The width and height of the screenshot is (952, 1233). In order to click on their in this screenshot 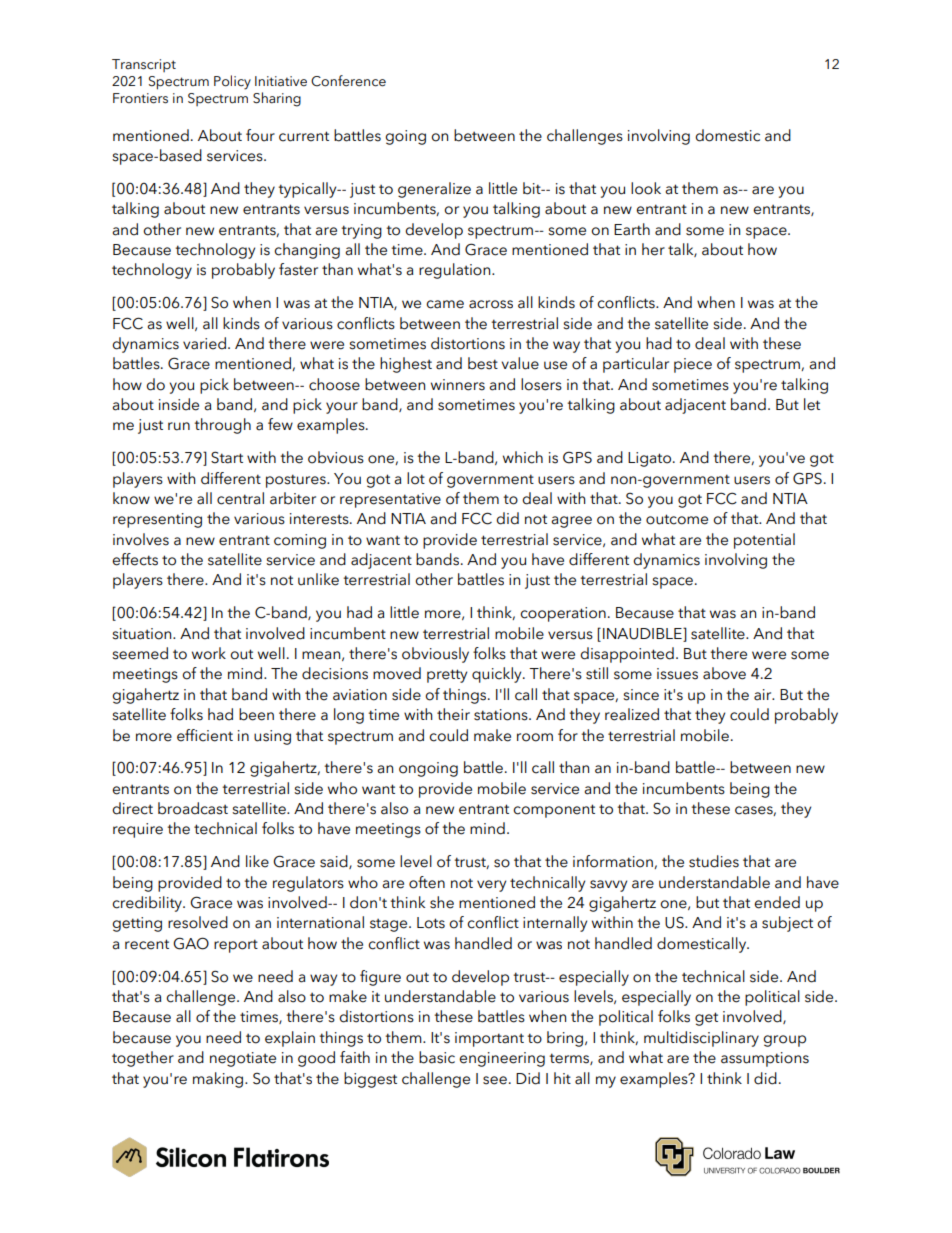, I will do `click(453, 714)`.
